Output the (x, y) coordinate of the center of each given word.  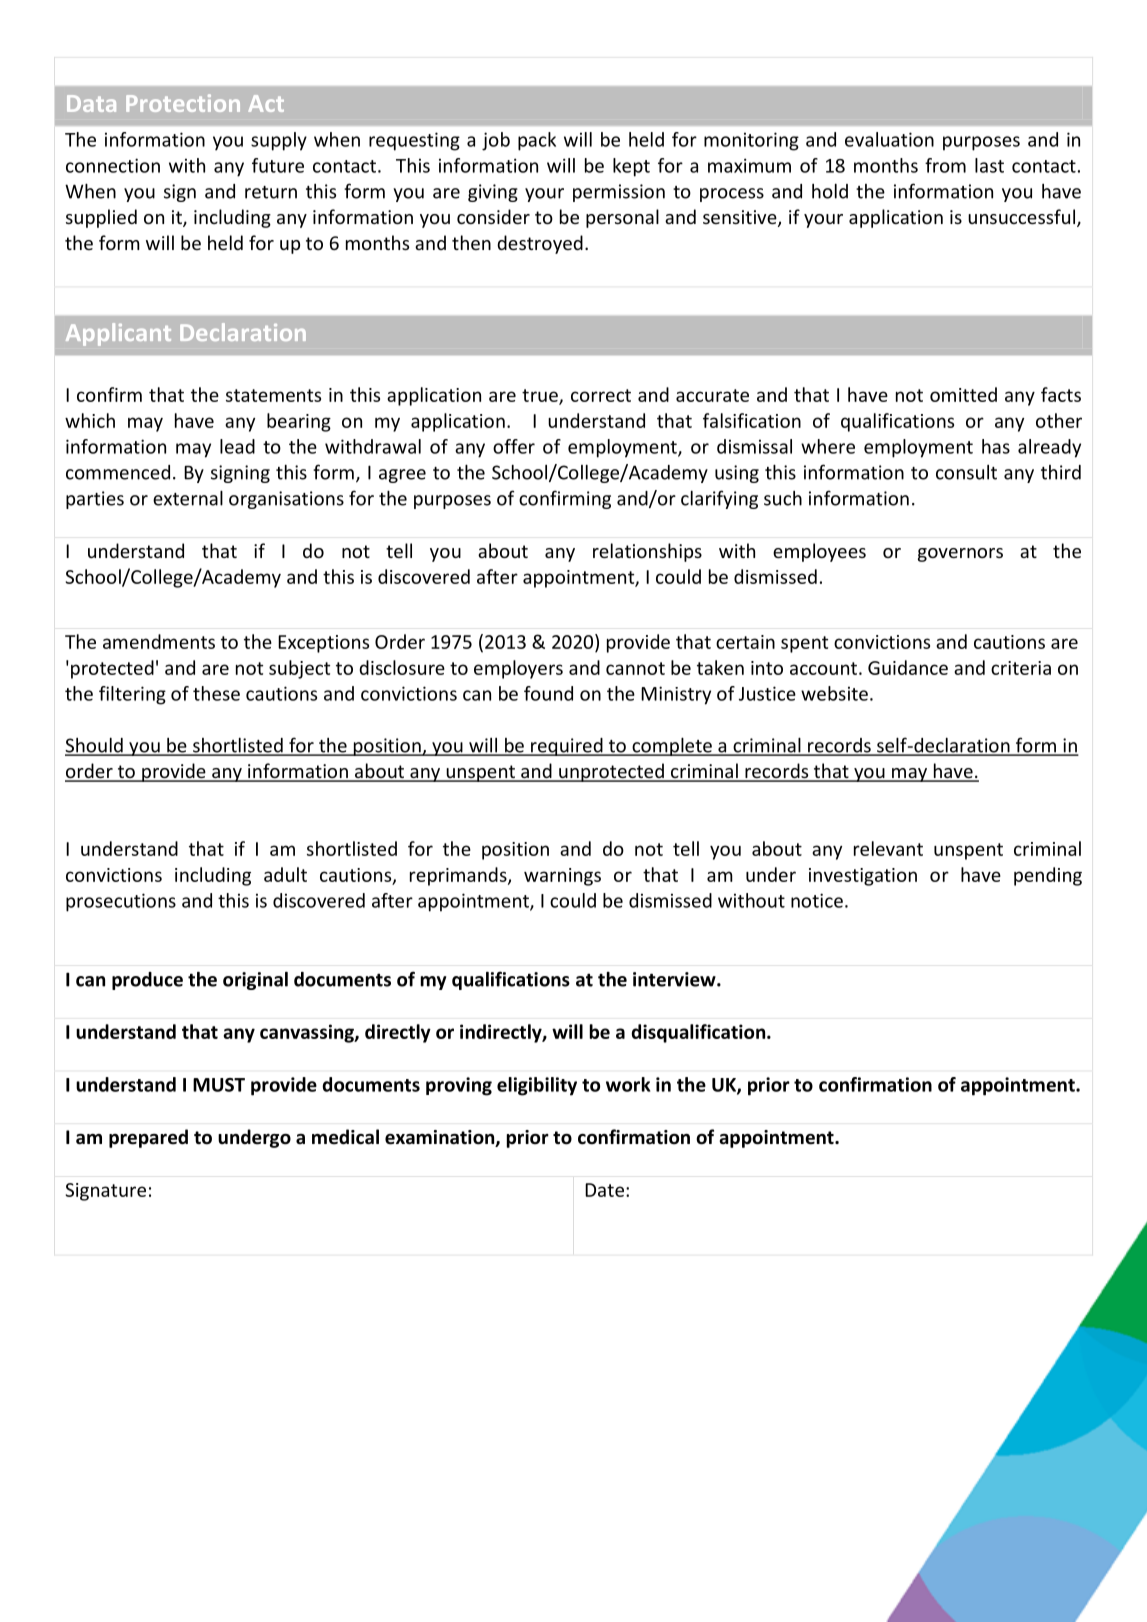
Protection (183, 103)
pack (537, 141)
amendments (159, 641)
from (945, 165)
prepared (148, 1138)
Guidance (908, 667)
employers (518, 669)
